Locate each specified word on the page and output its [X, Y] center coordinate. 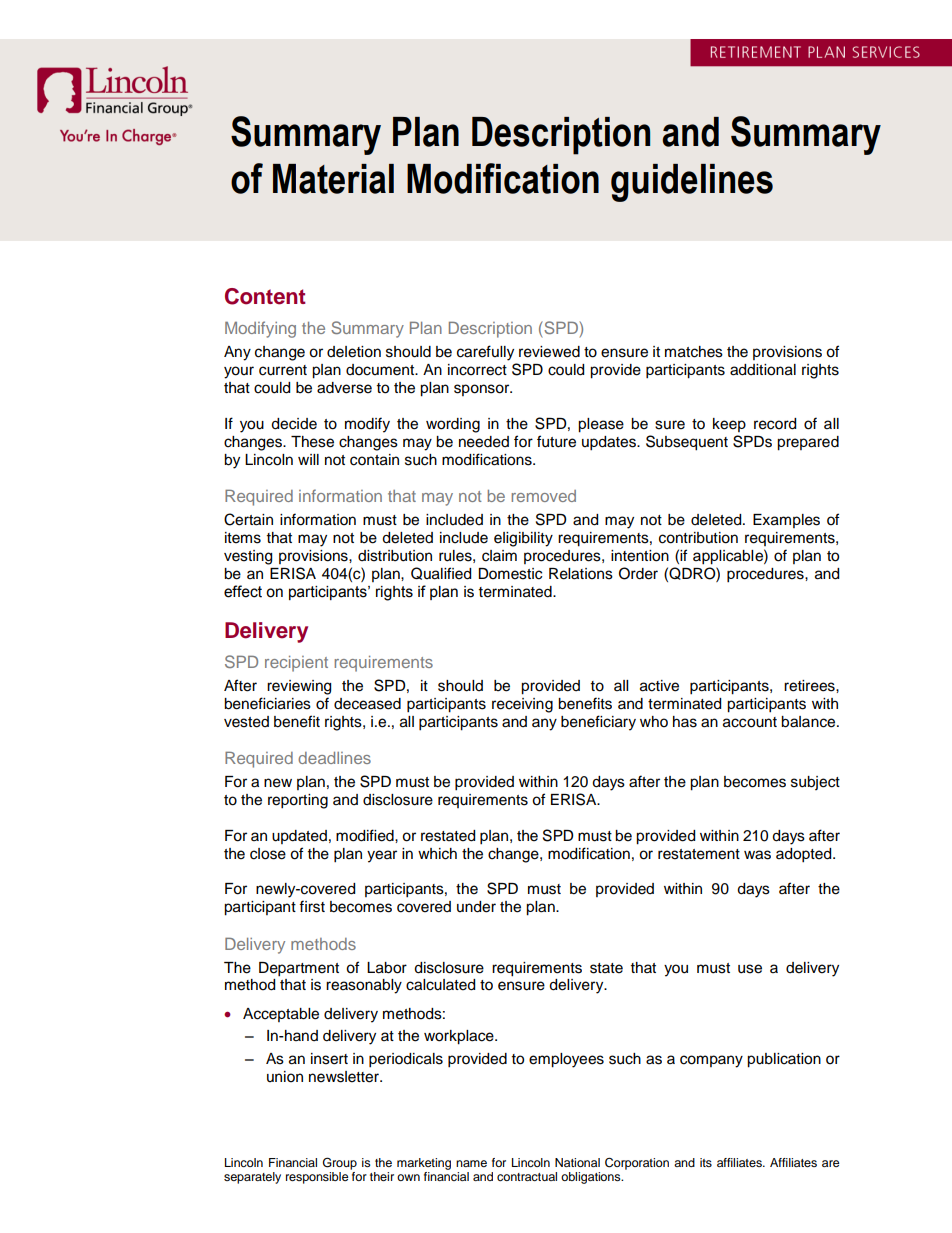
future [556, 441]
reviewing [299, 687]
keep [729, 425]
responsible [317, 1178]
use [750, 969]
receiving [522, 705]
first [312, 906]
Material [333, 179]
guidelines [692, 183]
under [476, 907]
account [750, 722]
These [312, 442]
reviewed [549, 352]
